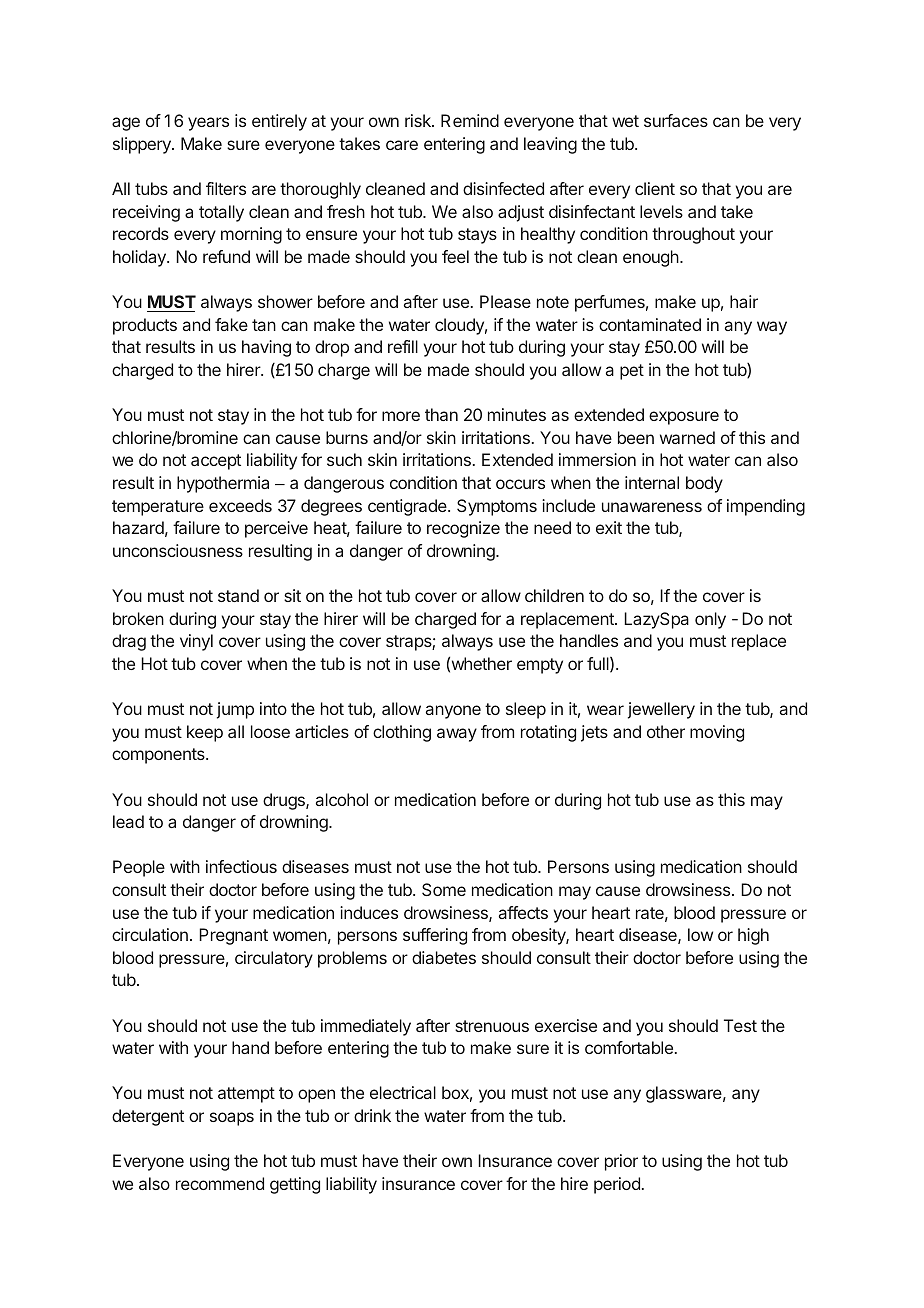  I want to click on care, so click(402, 145).
